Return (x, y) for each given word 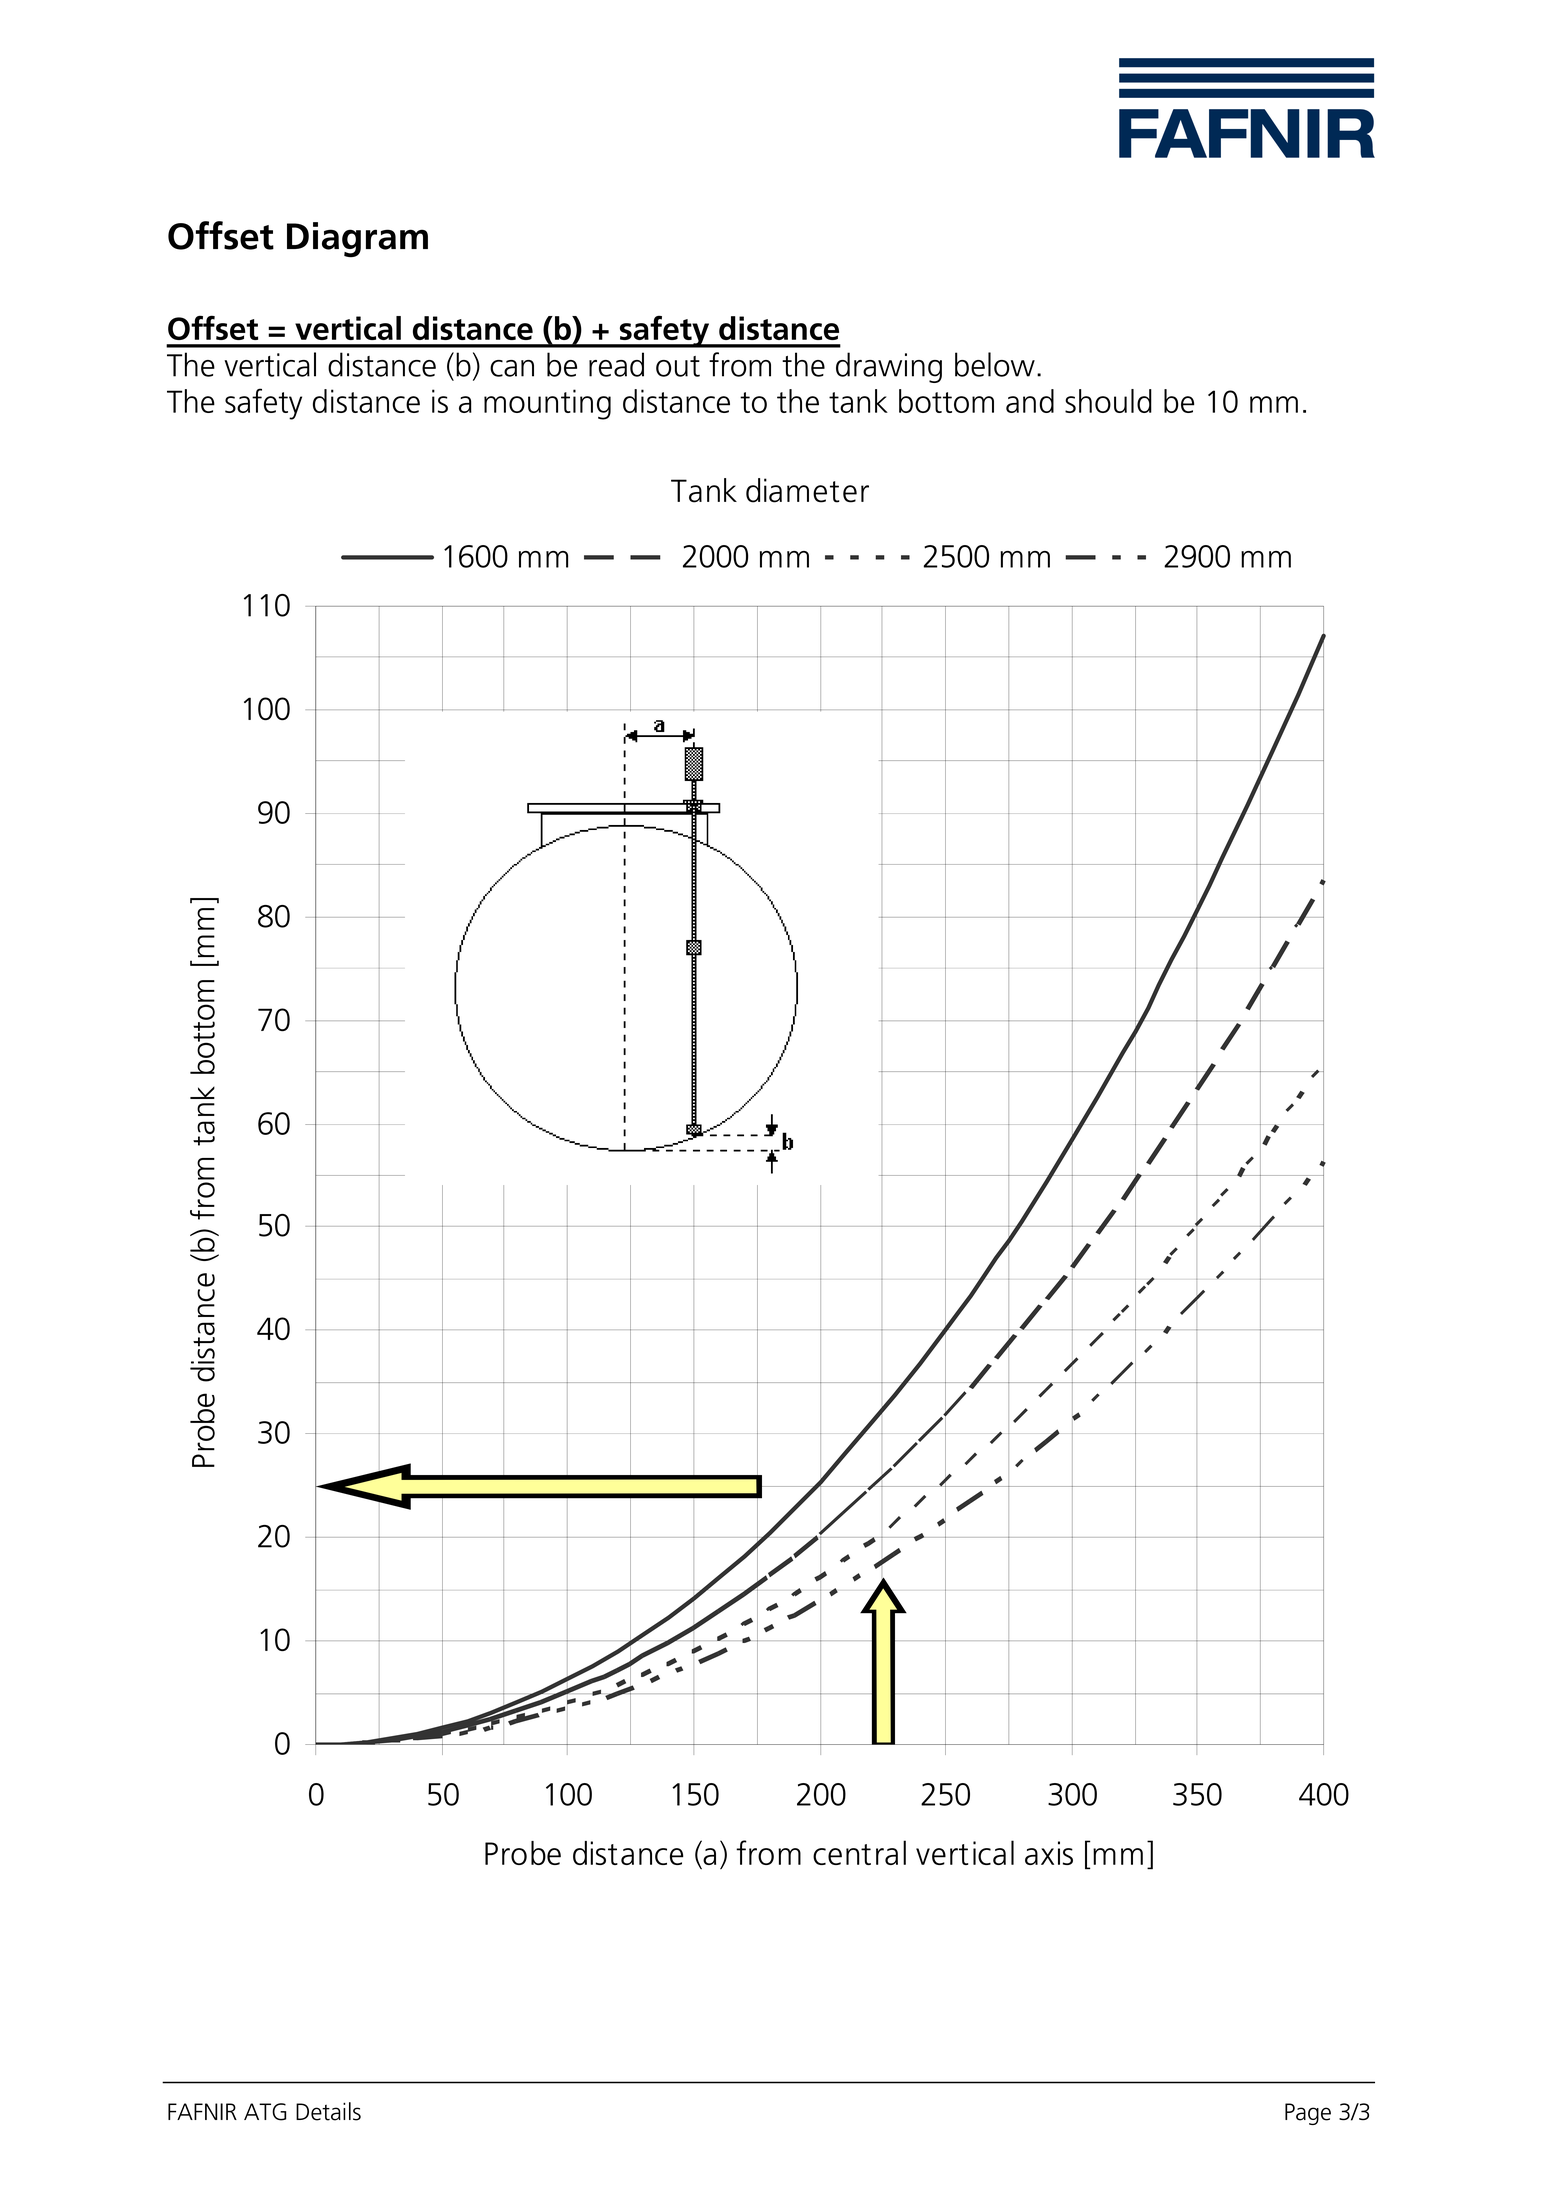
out (678, 366)
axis (1049, 1853)
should (1108, 401)
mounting (547, 404)
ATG (265, 2112)
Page (1308, 2114)
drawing (889, 367)
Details (328, 2111)
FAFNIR (202, 2111)
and (1030, 401)
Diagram (357, 240)
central (859, 1852)
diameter (807, 490)
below (995, 364)
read (616, 364)
